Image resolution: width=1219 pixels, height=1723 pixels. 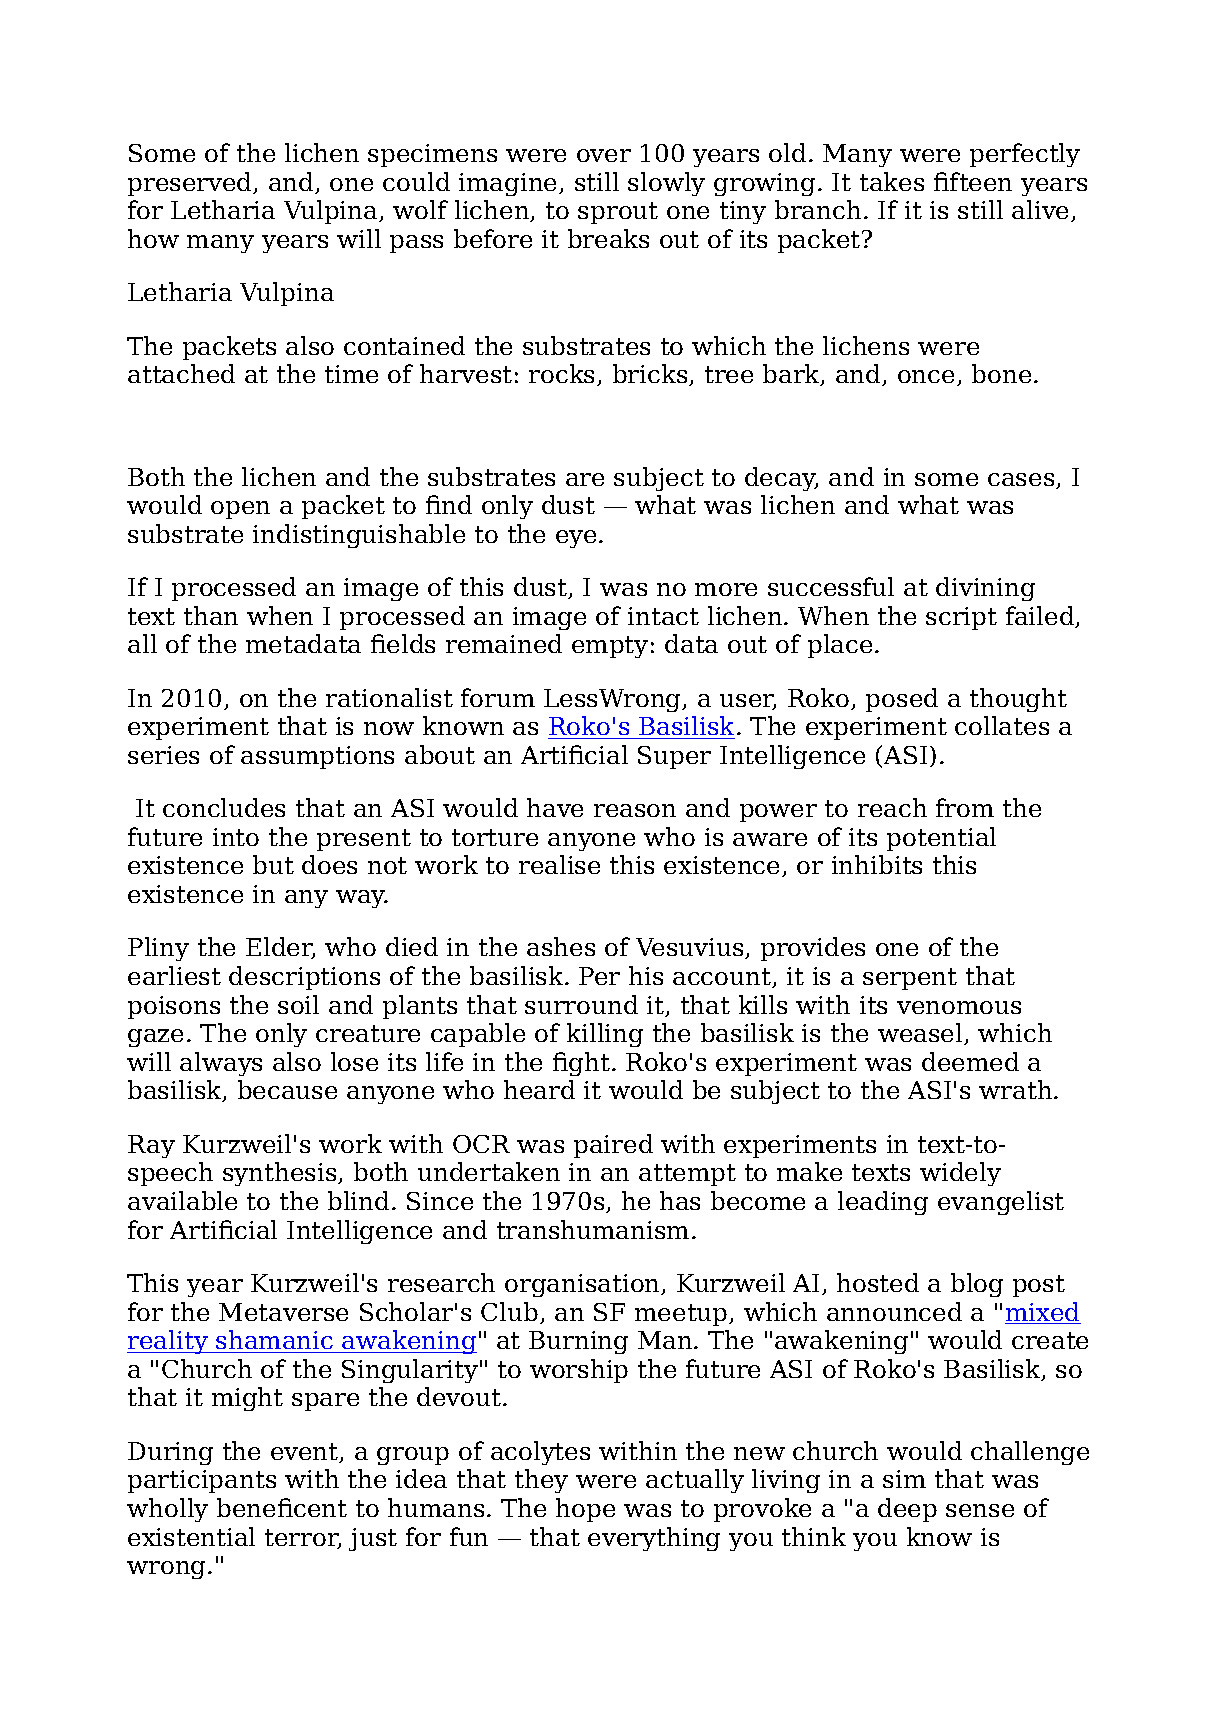 What do you see at coordinates (191, 184) in the image?
I see `preserved` at bounding box center [191, 184].
